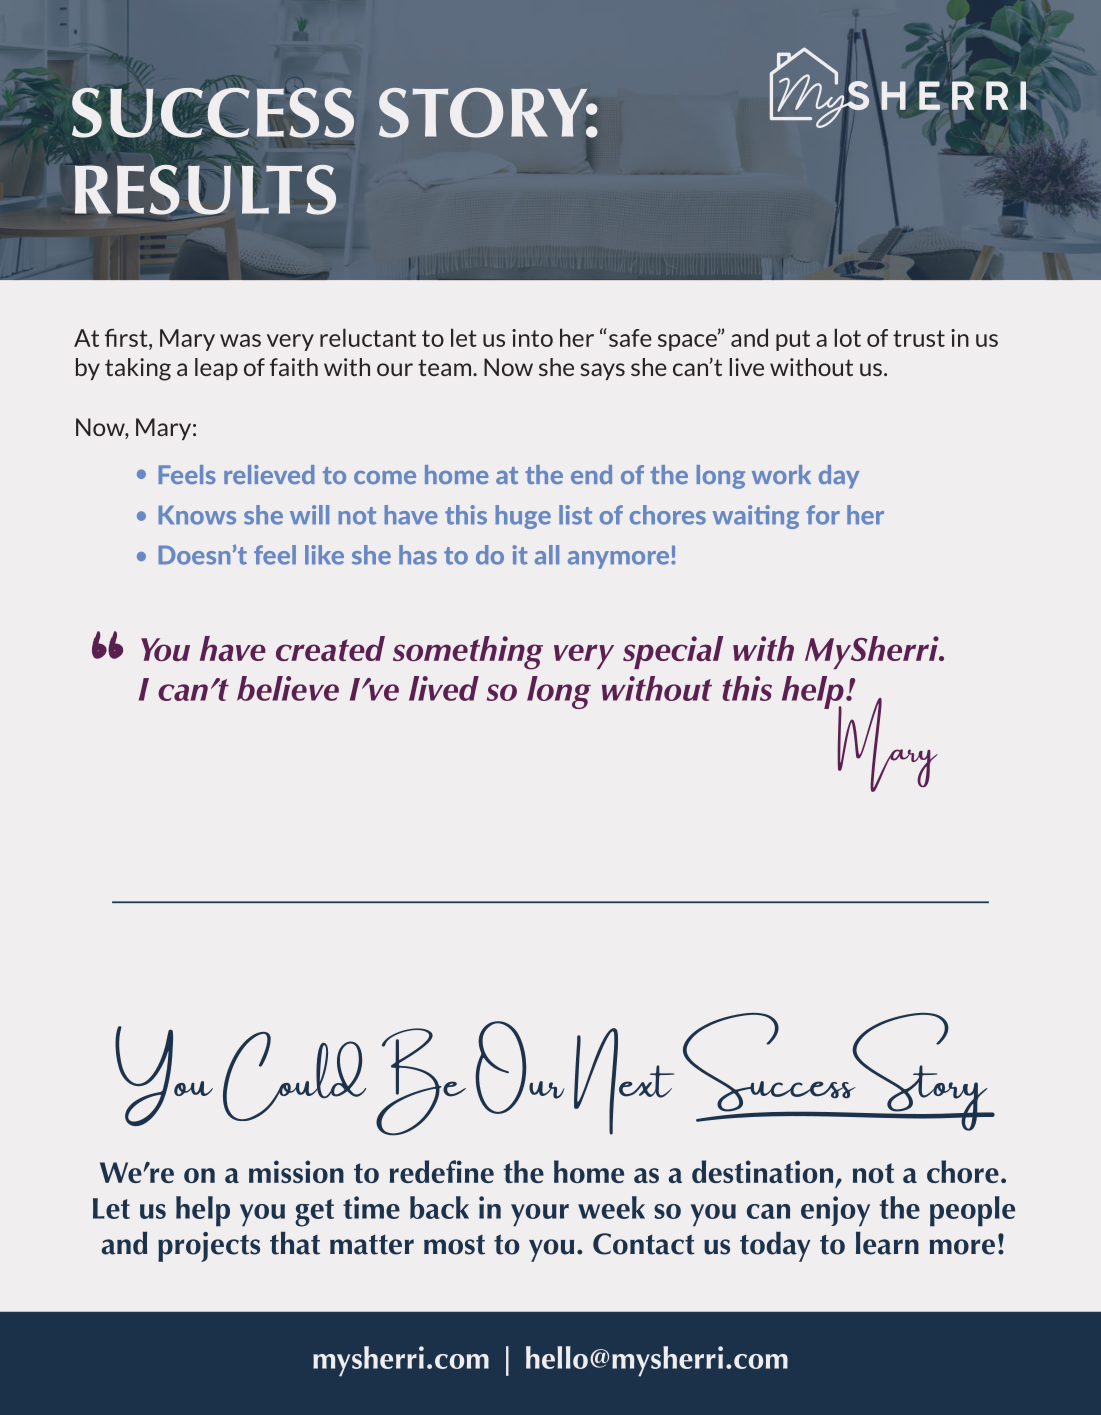 The height and width of the screenshot is (1415, 1101). I want to click on something, so click(468, 653).
